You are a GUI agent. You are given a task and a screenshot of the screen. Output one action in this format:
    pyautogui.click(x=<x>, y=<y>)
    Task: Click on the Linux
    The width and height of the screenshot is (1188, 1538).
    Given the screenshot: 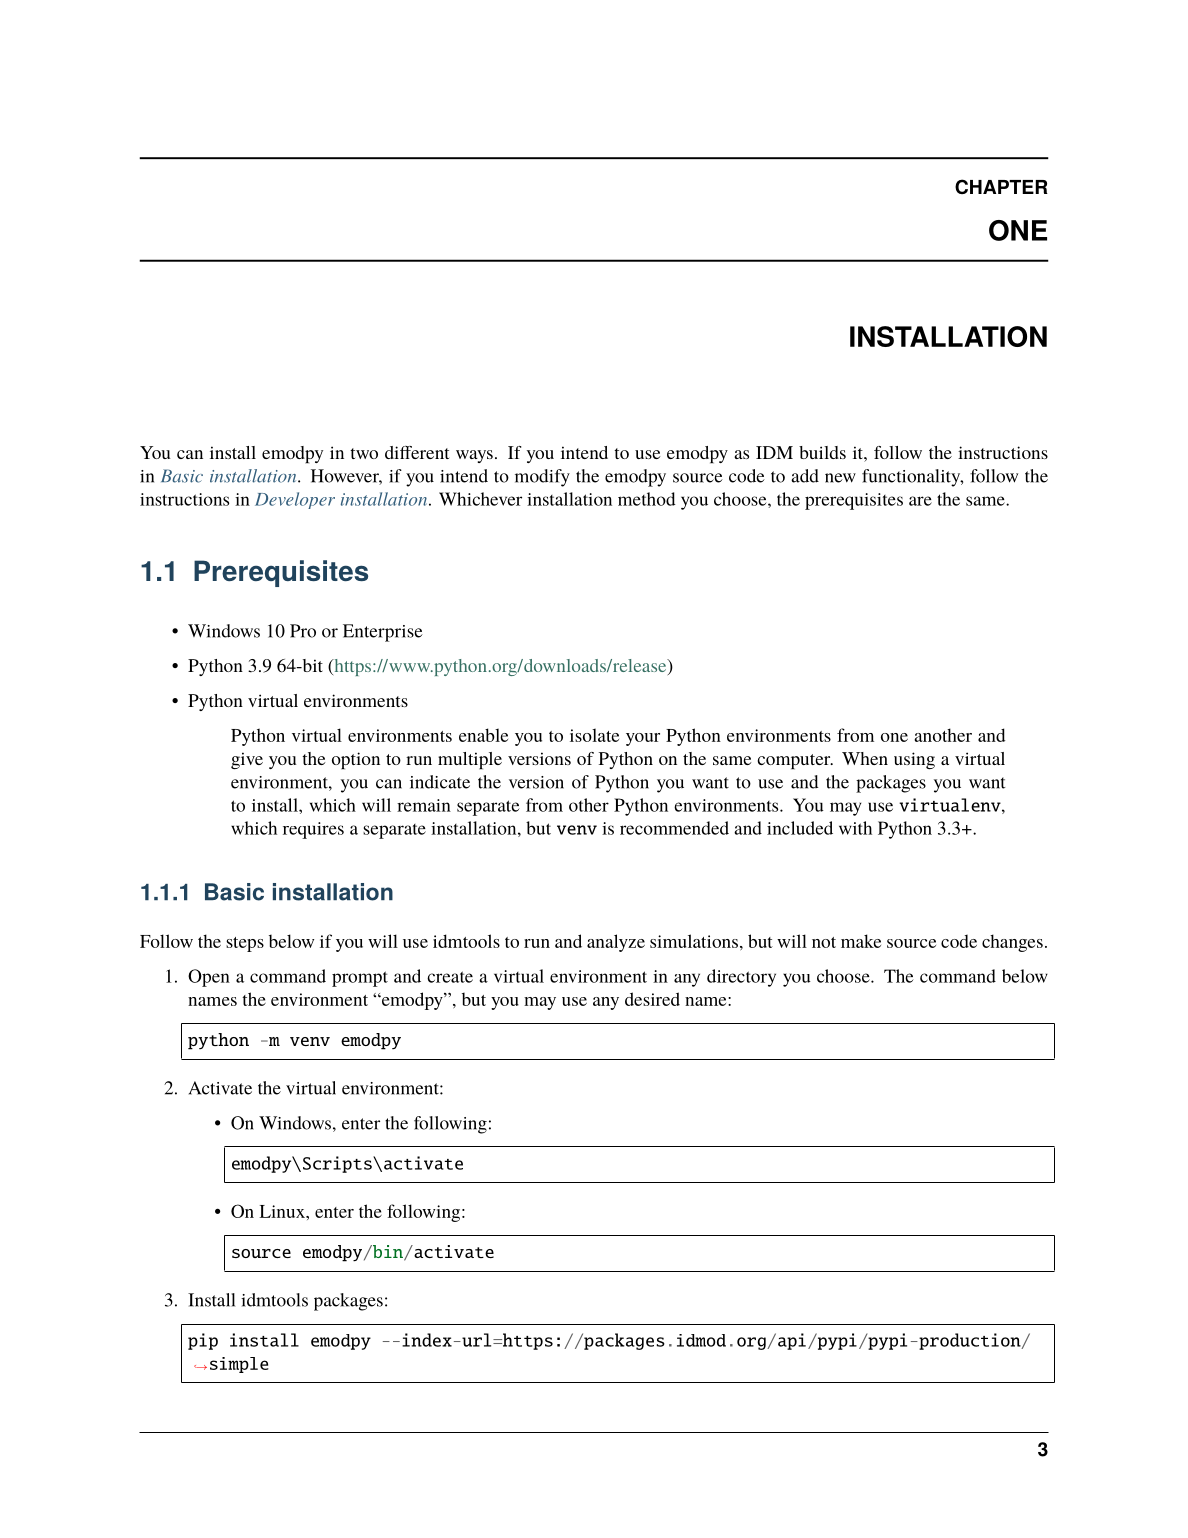 What is the action you would take?
    pyautogui.click(x=283, y=1211)
